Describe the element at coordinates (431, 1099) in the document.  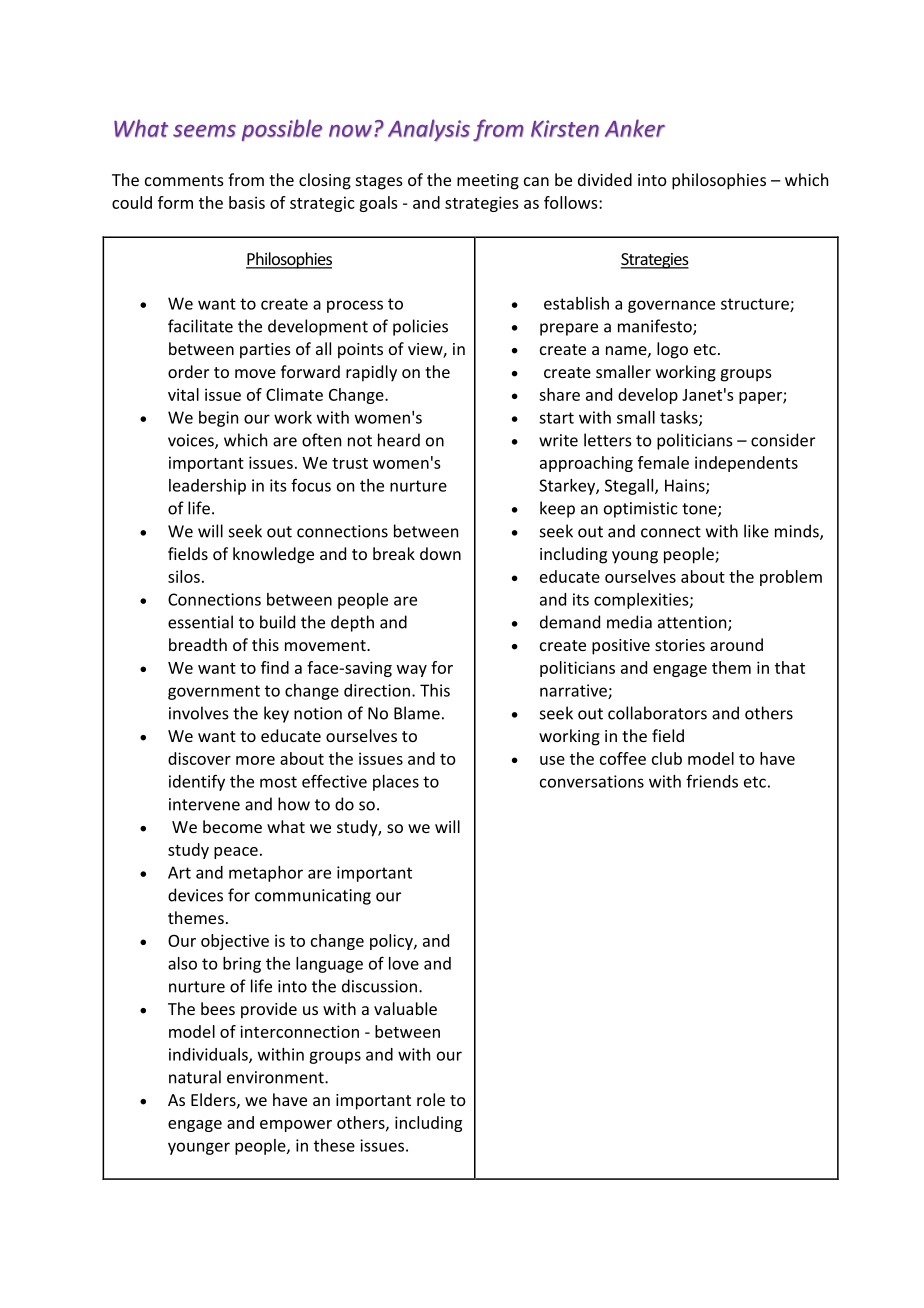
I see `role` at that location.
